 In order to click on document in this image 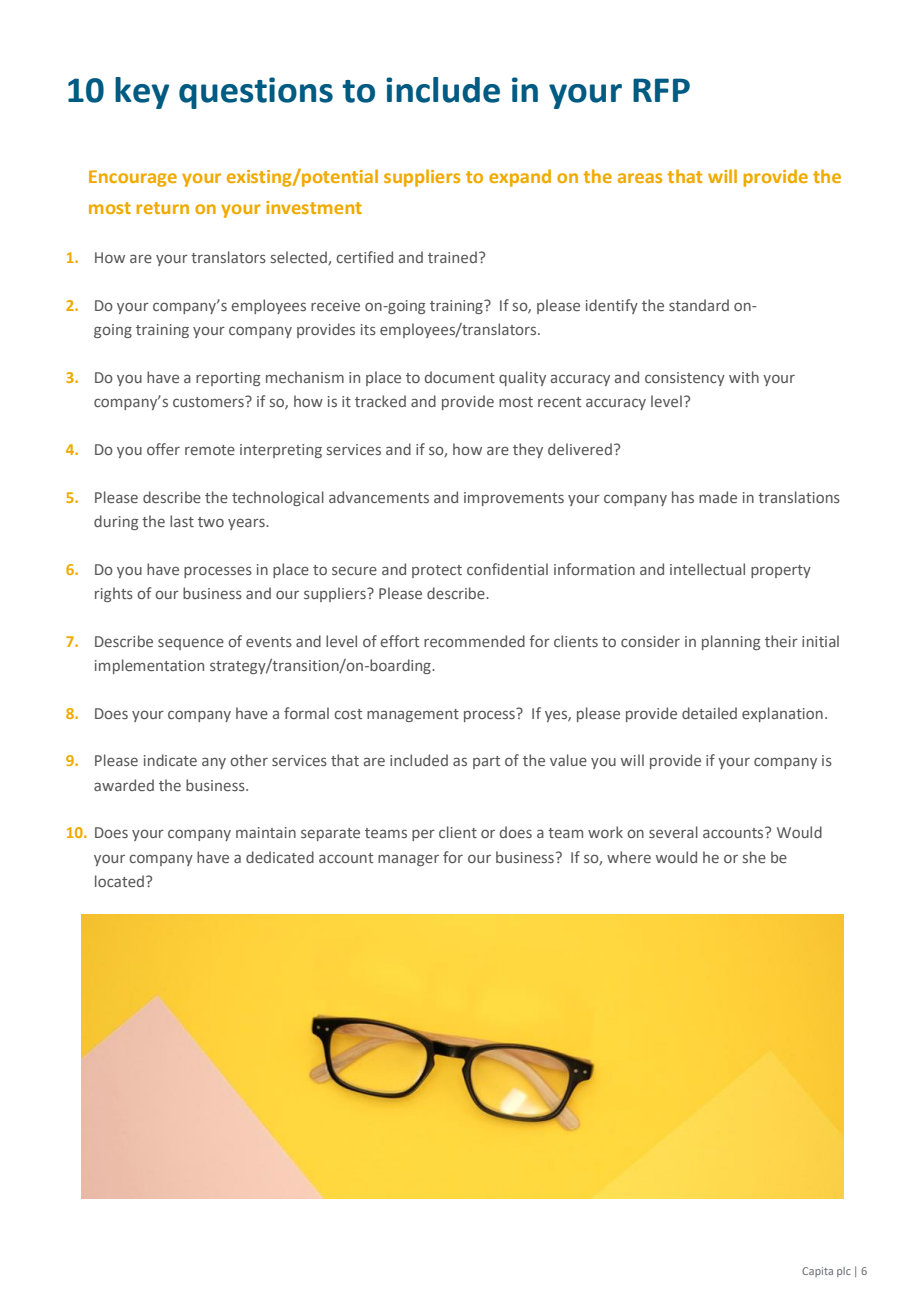, I will do `click(460, 377)`.
